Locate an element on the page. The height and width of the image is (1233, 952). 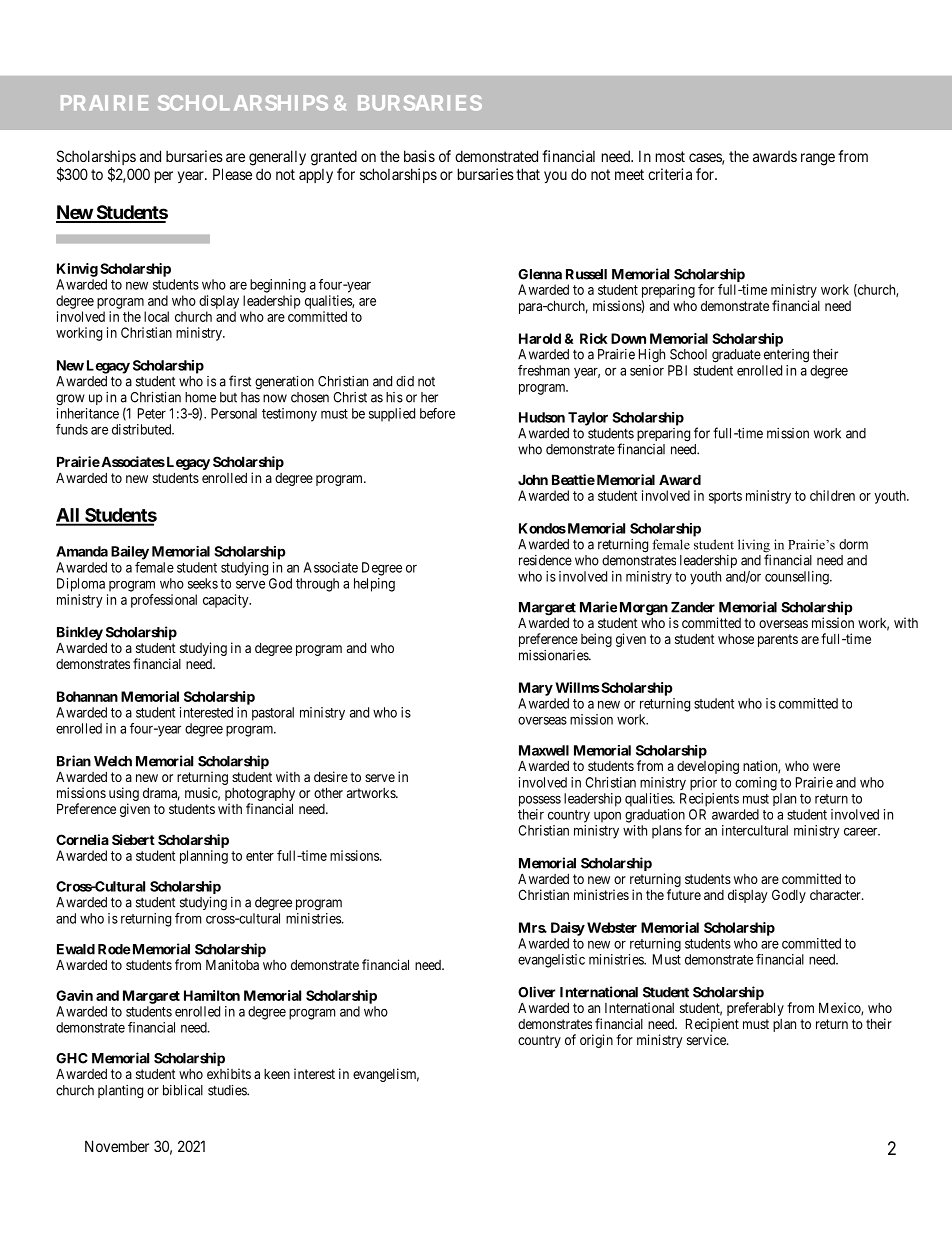
Cornelia is located at coordinates (82, 839).
